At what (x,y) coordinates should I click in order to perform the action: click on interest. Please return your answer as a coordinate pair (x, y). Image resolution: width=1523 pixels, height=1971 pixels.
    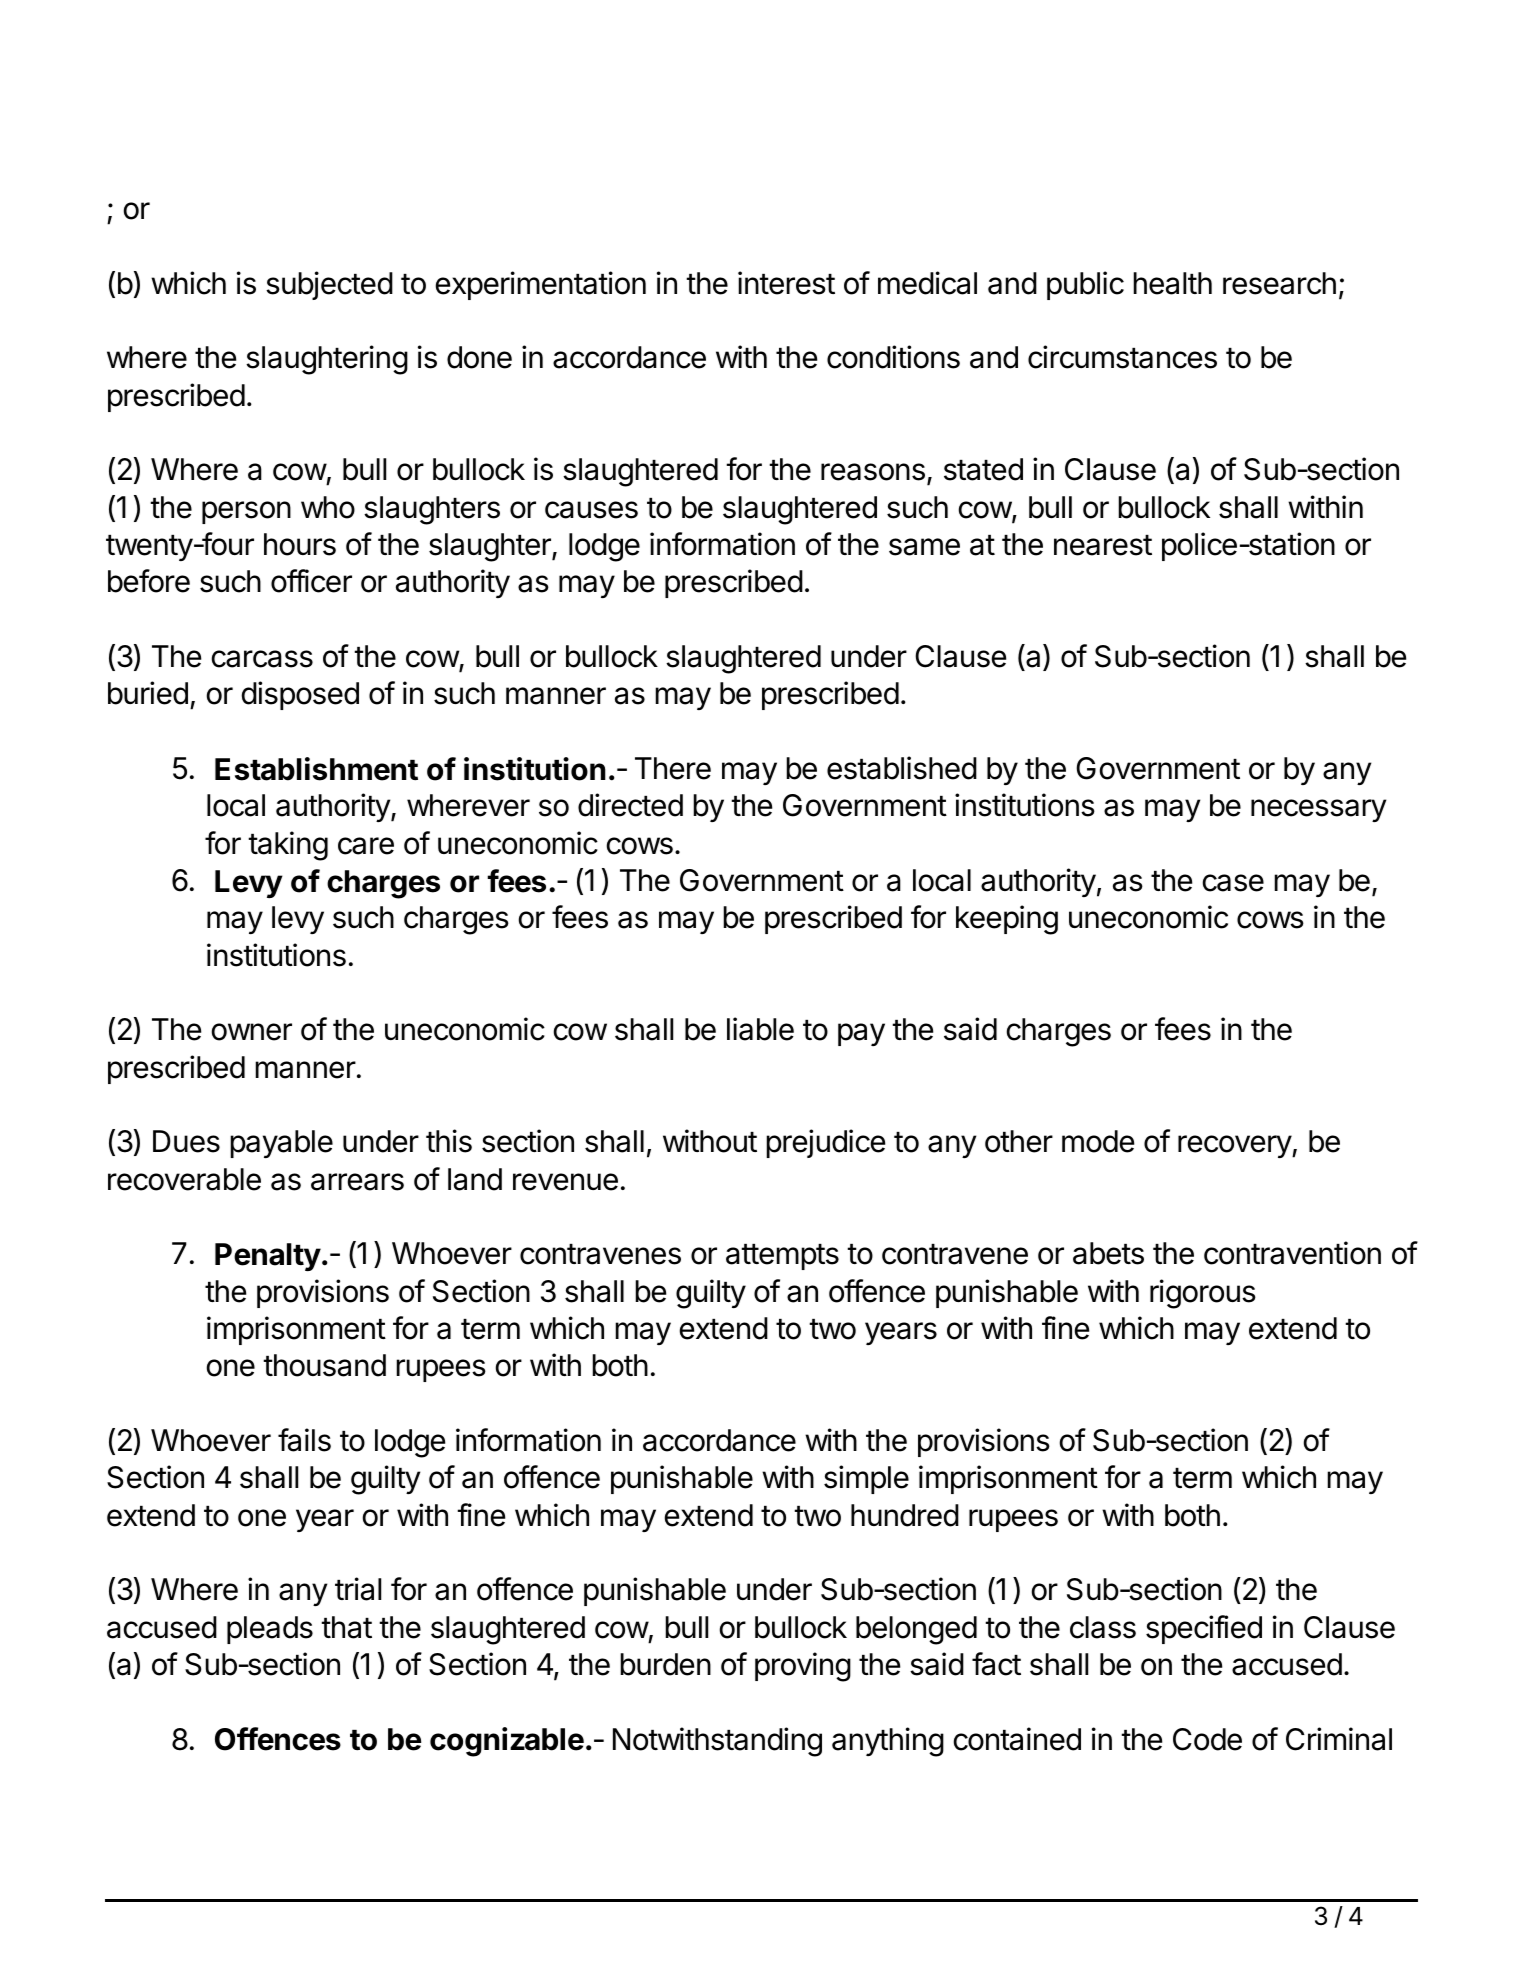
    Looking at the image, I should click on (786, 283).
